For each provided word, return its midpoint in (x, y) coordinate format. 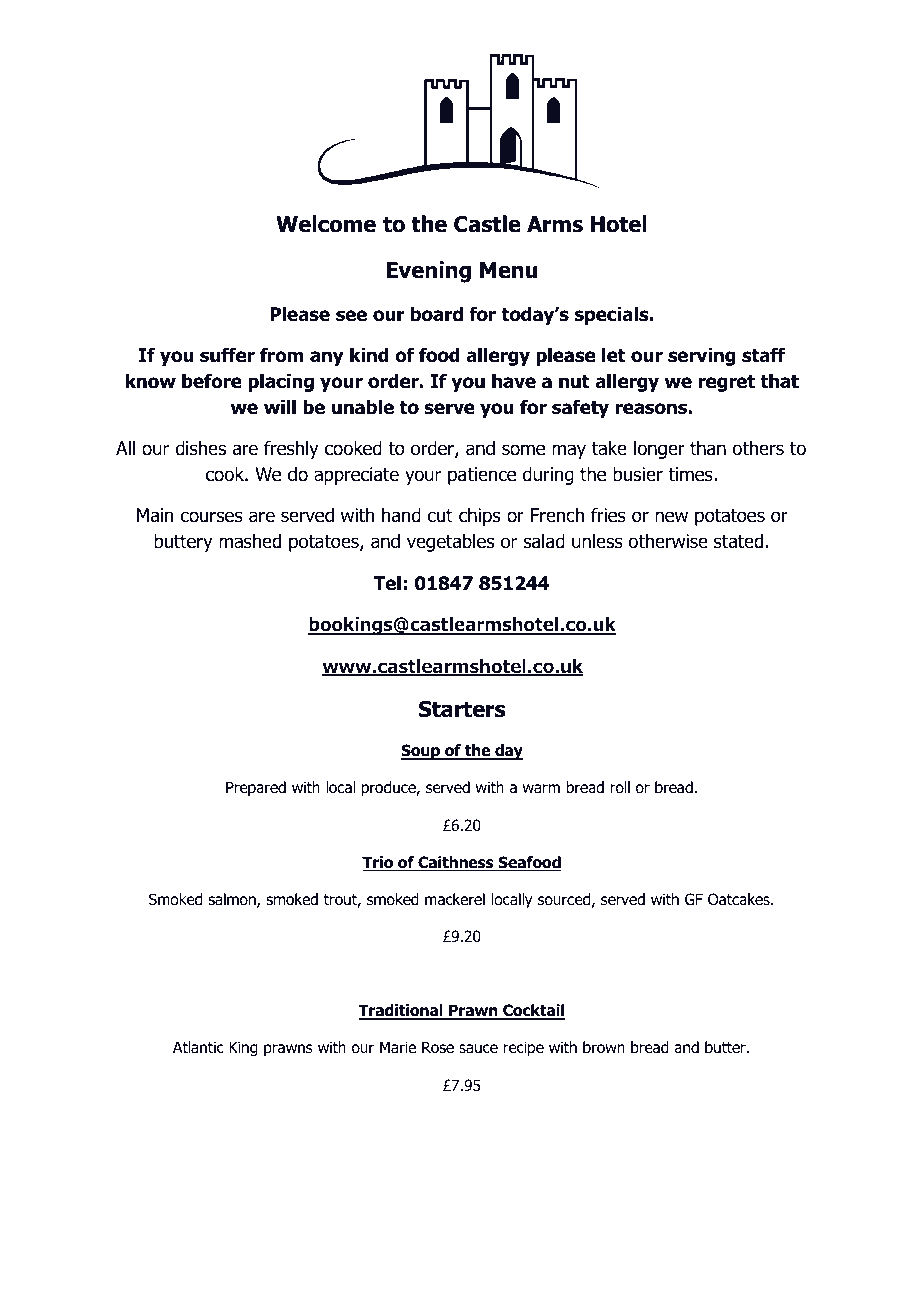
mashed (250, 541)
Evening (429, 272)
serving (702, 357)
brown (604, 1047)
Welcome (326, 224)
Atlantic (198, 1047)
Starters (462, 709)
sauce (478, 1049)
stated (738, 541)
